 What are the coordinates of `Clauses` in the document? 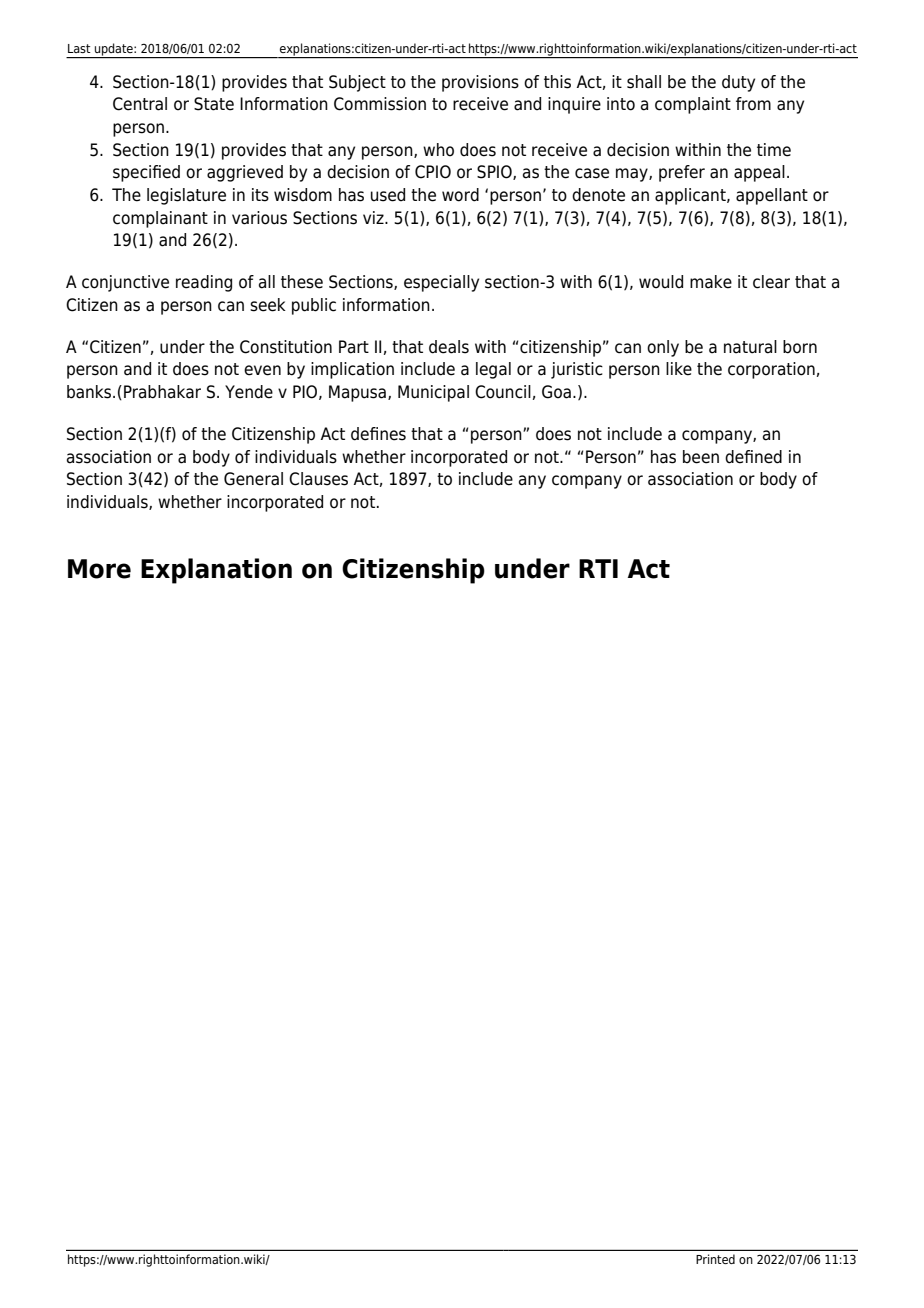 It's located at (318, 479).
